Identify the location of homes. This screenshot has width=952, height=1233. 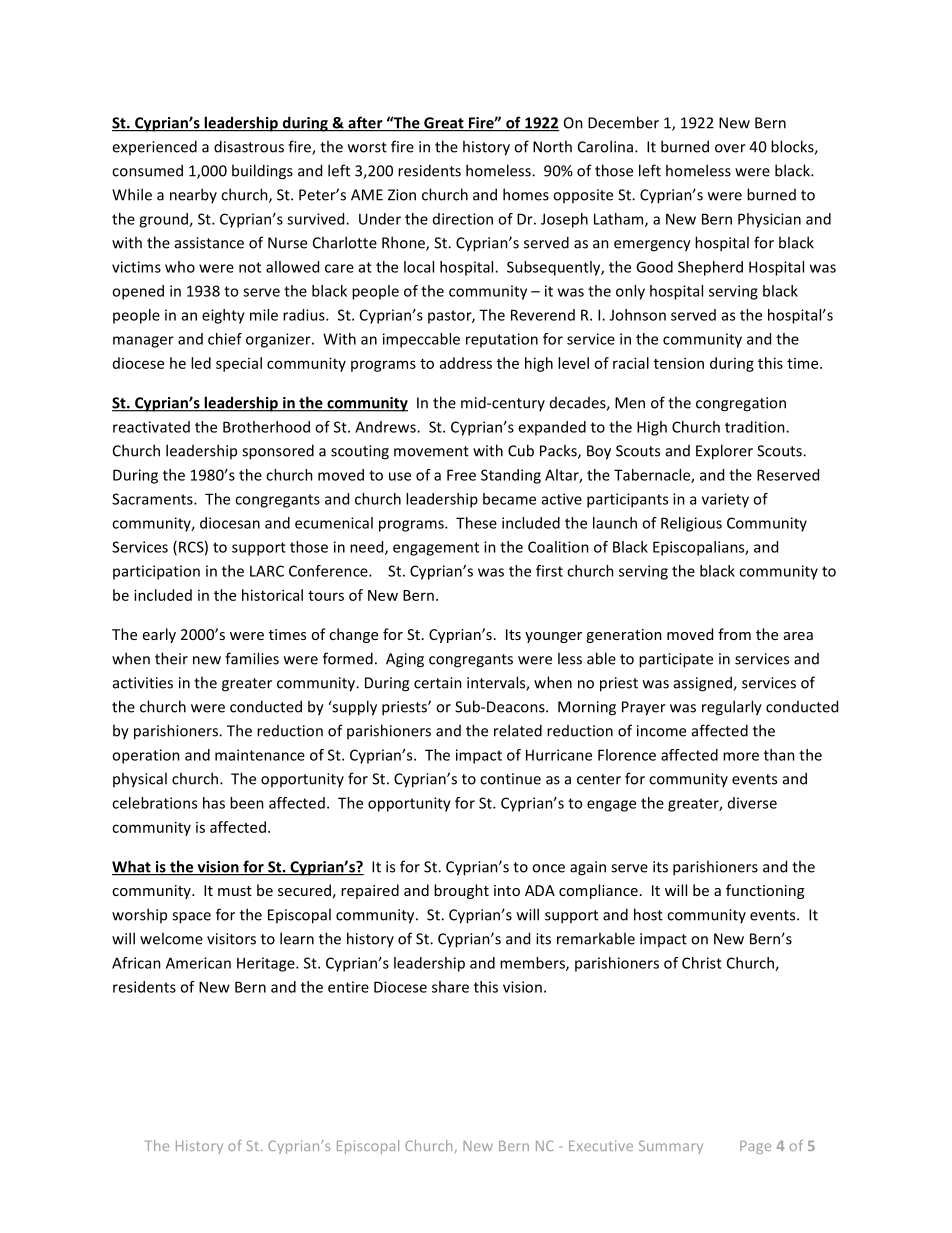
(526, 194).
